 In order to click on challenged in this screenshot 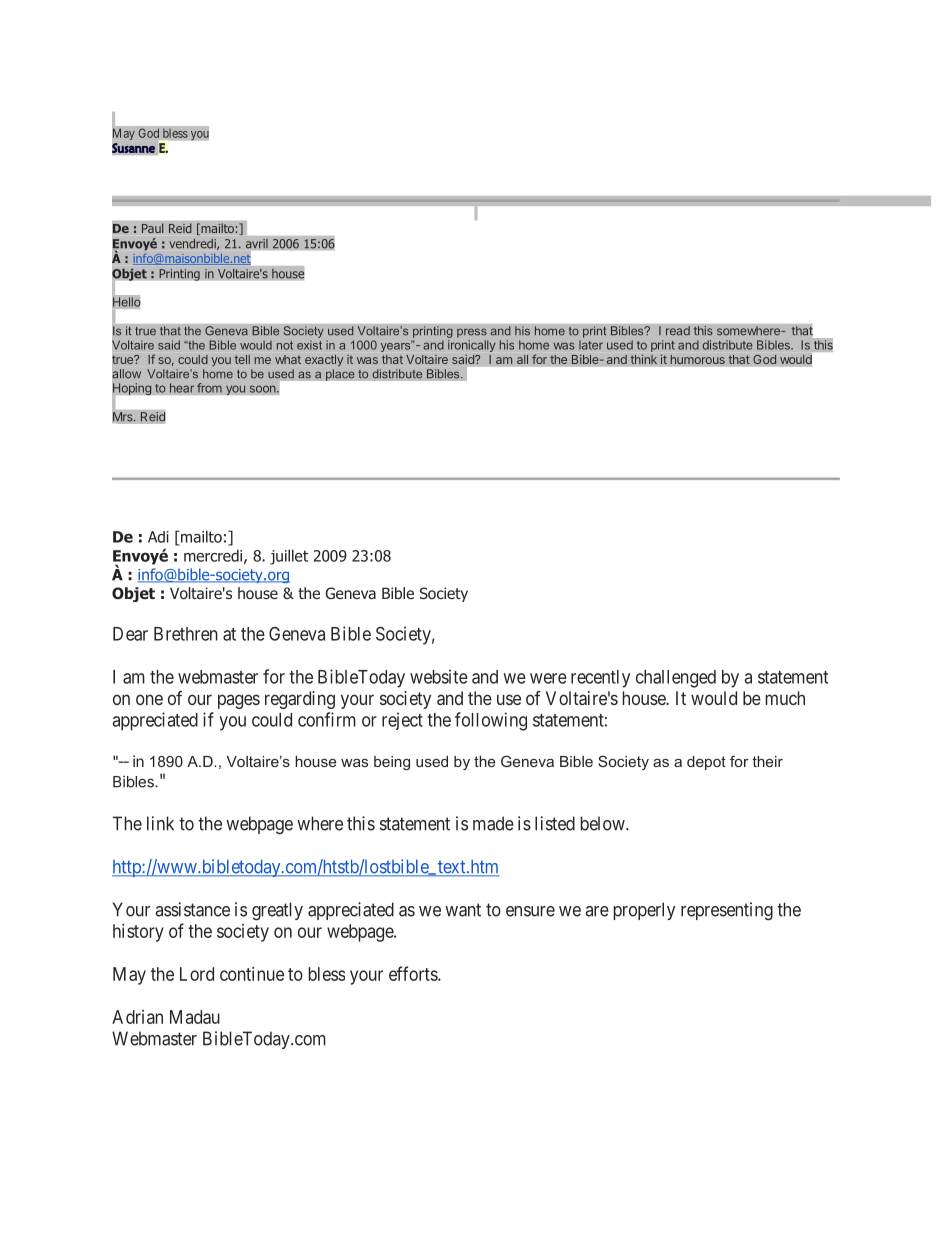, I will do `click(676, 679)`.
